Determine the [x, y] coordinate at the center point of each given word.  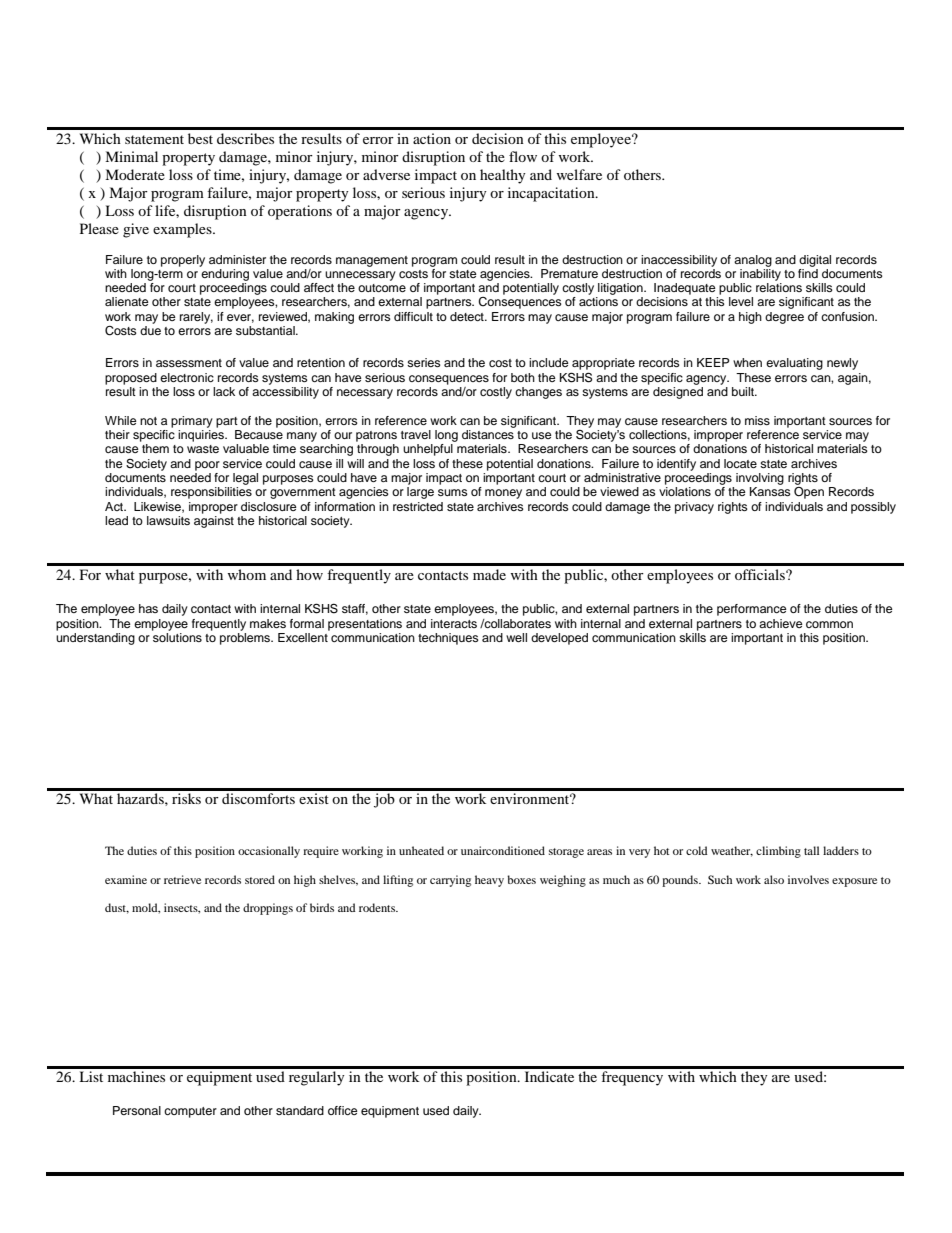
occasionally [269, 852]
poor [207, 466]
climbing [778, 852]
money [503, 494]
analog [753, 261]
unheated [421, 850]
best [200, 138]
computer [190, 1112]
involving [760, 479]
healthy [503, 176]
